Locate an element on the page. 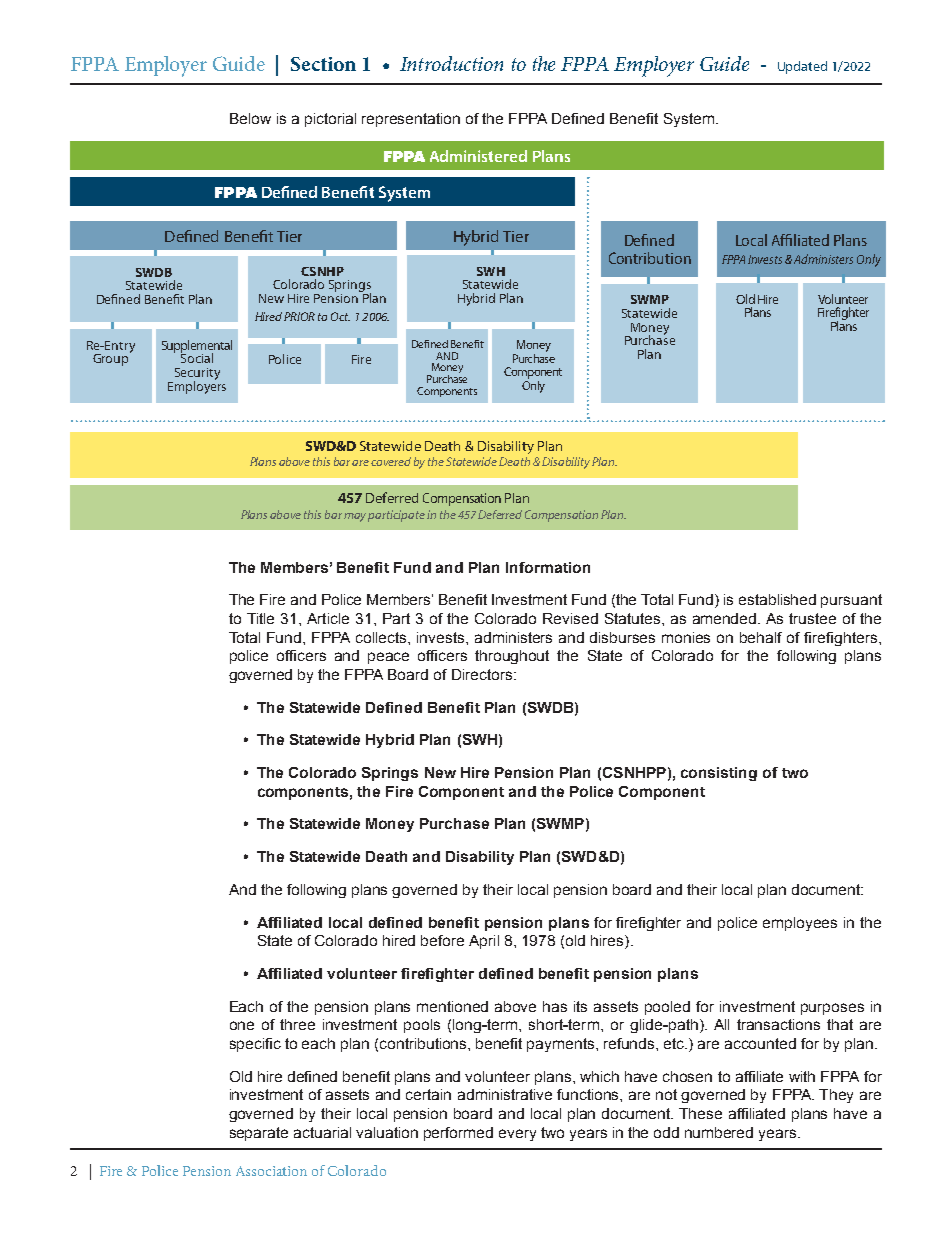 Image resolution: width=952 pixels, height=1233 pixels. performed is located at coordinates (458, 1134).
